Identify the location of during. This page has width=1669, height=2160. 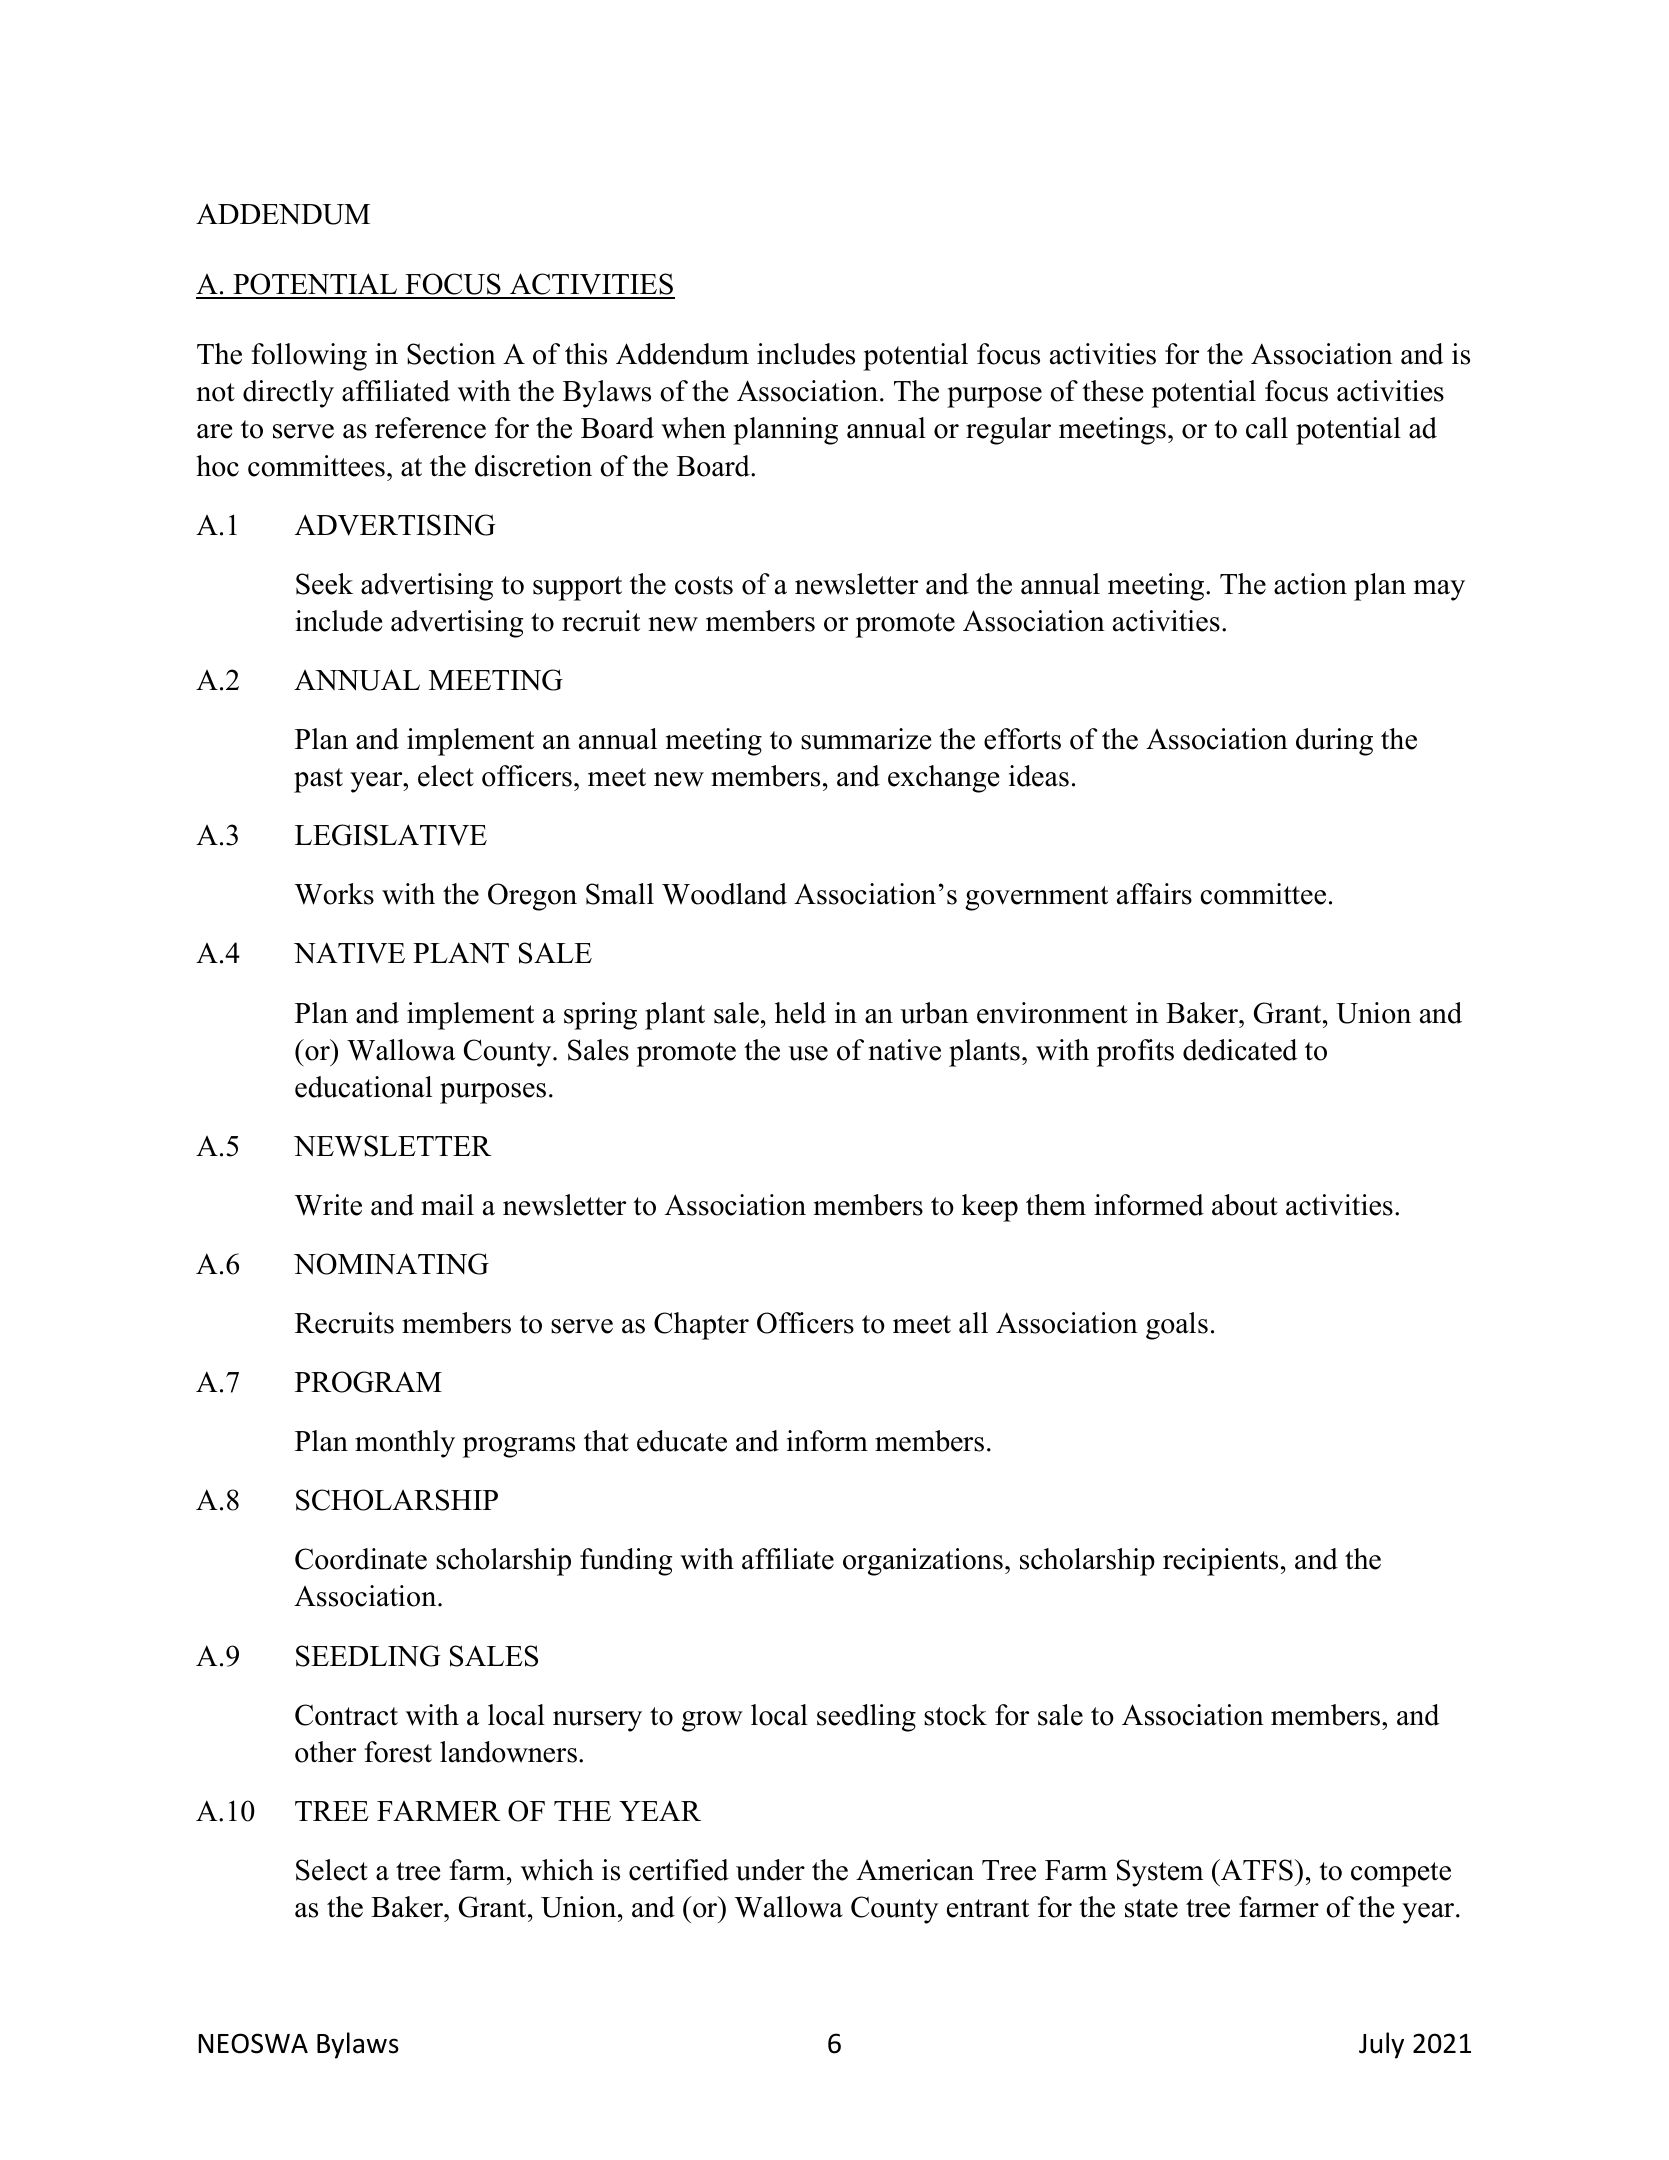
(1334, 742).
